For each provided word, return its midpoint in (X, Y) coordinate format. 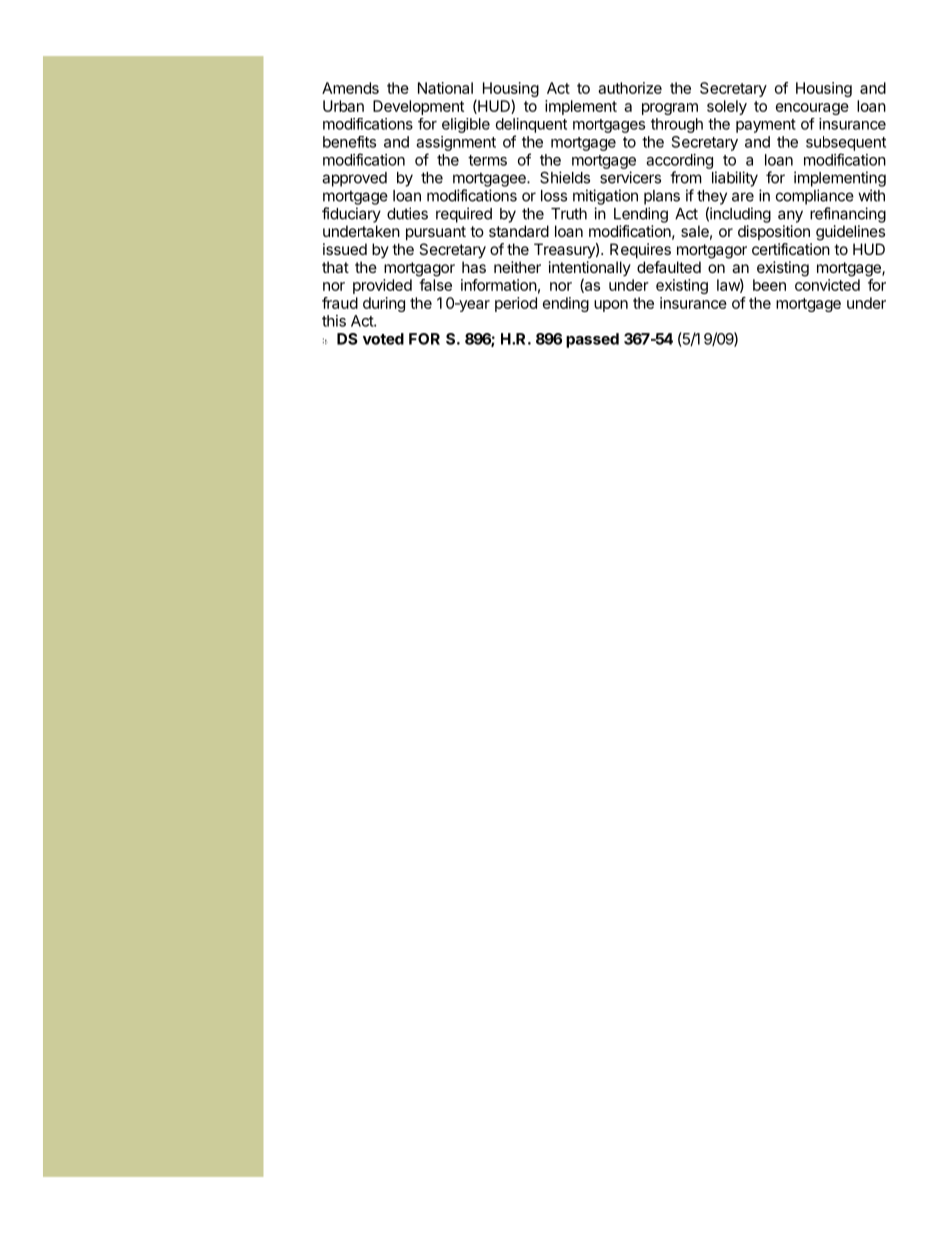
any (790, 216)
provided (382, 286)
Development (418, 107)
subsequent (846, 143)
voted (383, 339)
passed (592, 340)
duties (407, 213)
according (679, 161)
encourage (812, 109)
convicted (827, 285)
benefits (349, 142)
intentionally (590, 270)
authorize (630, 88)
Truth (569, 214)
